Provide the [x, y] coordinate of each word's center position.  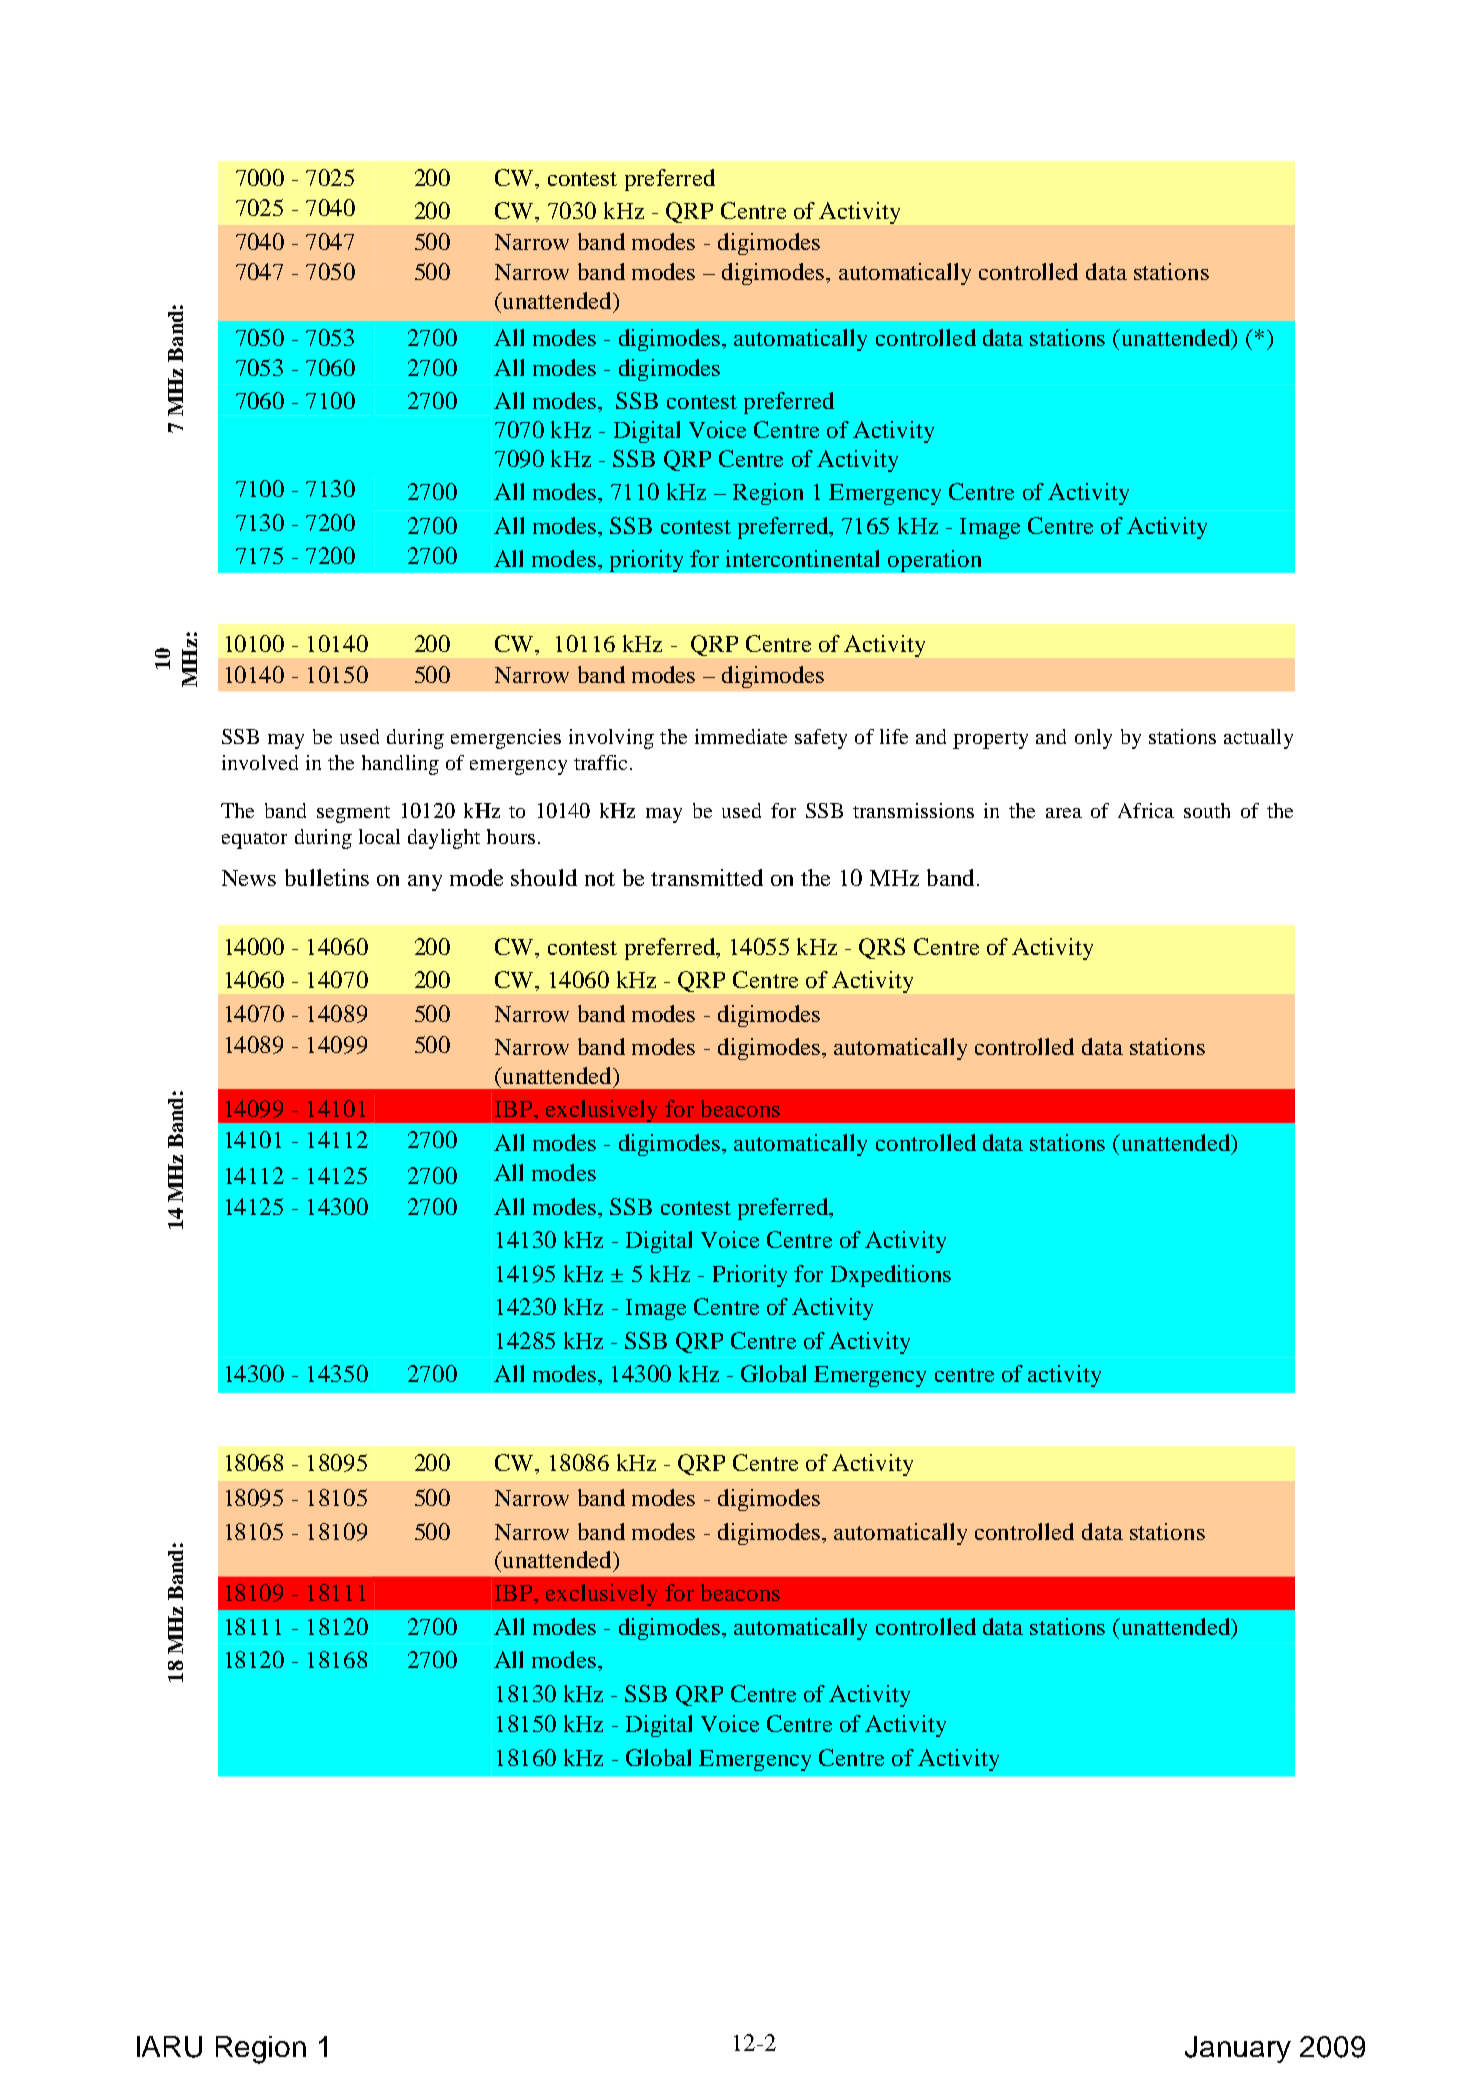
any [425, 883]
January [1238, 2049]
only [1093, 739]
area [1064, 813]
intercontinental [802, 558]
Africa [1146, 810]
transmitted [707, 877]
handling [400, 765]
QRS [882, 948]
